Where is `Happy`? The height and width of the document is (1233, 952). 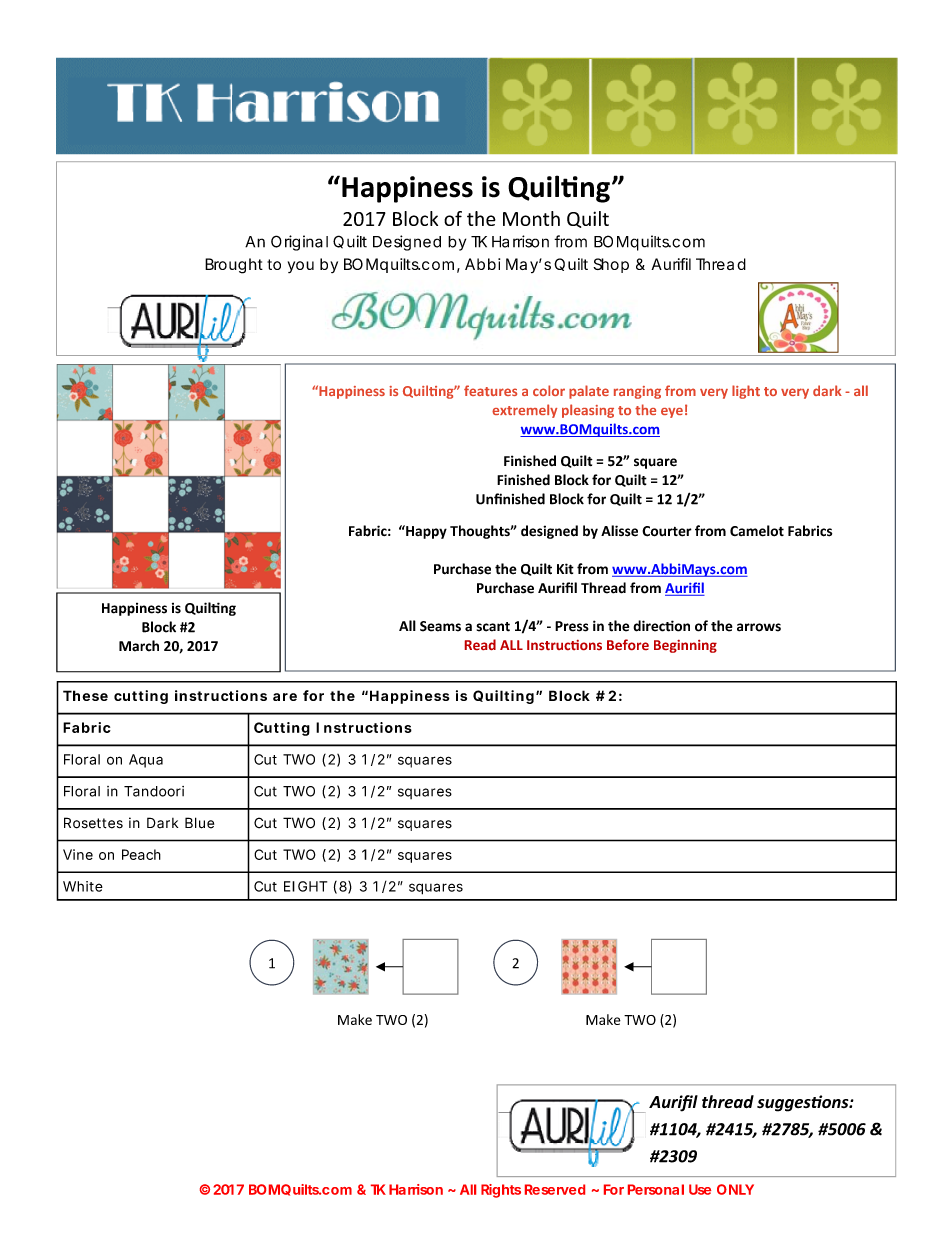 Happy is located at coordinates (425, 532).
